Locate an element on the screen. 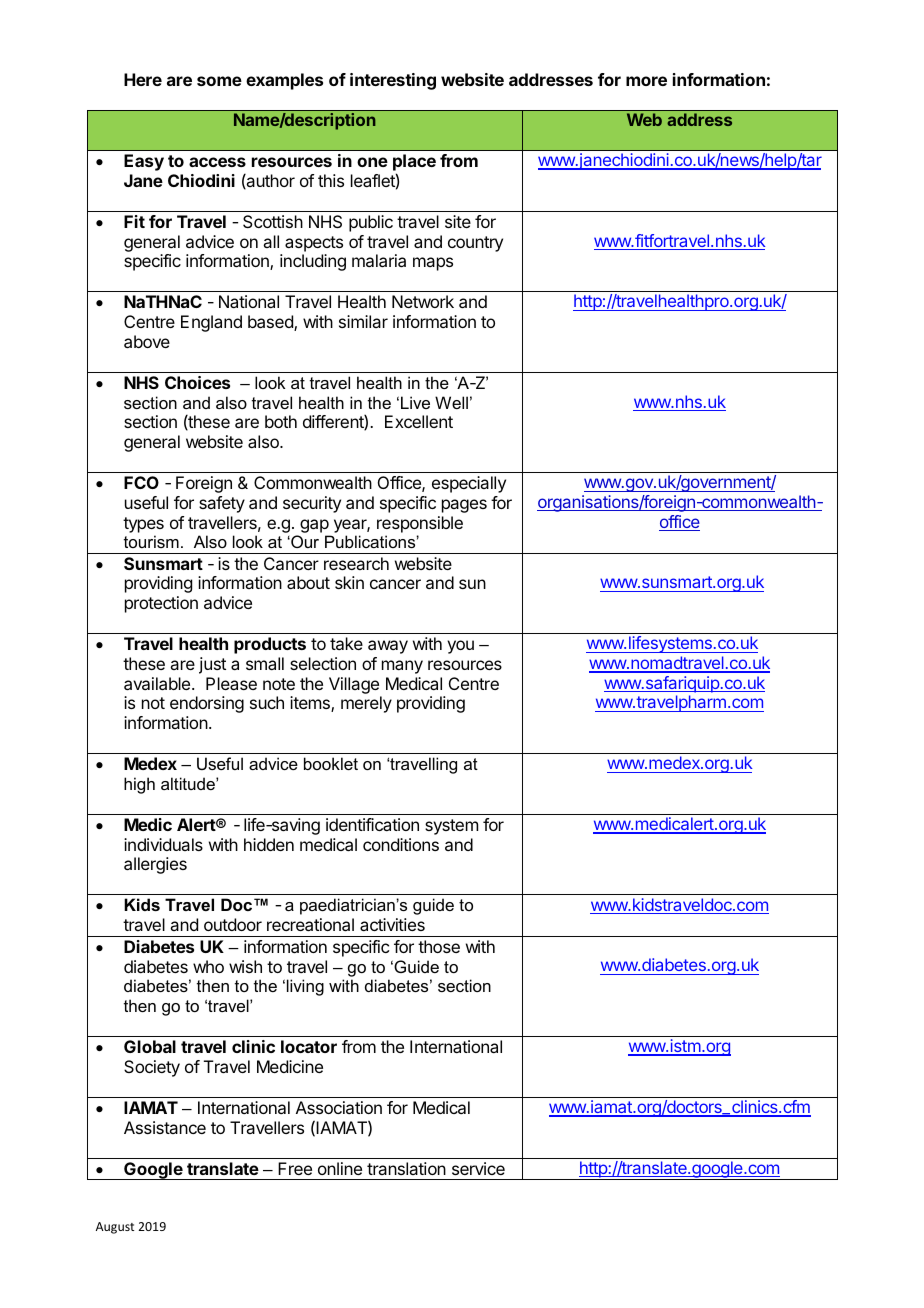 This screenshot has height=1308, width=924. available is located at coordinates (158, 683).
